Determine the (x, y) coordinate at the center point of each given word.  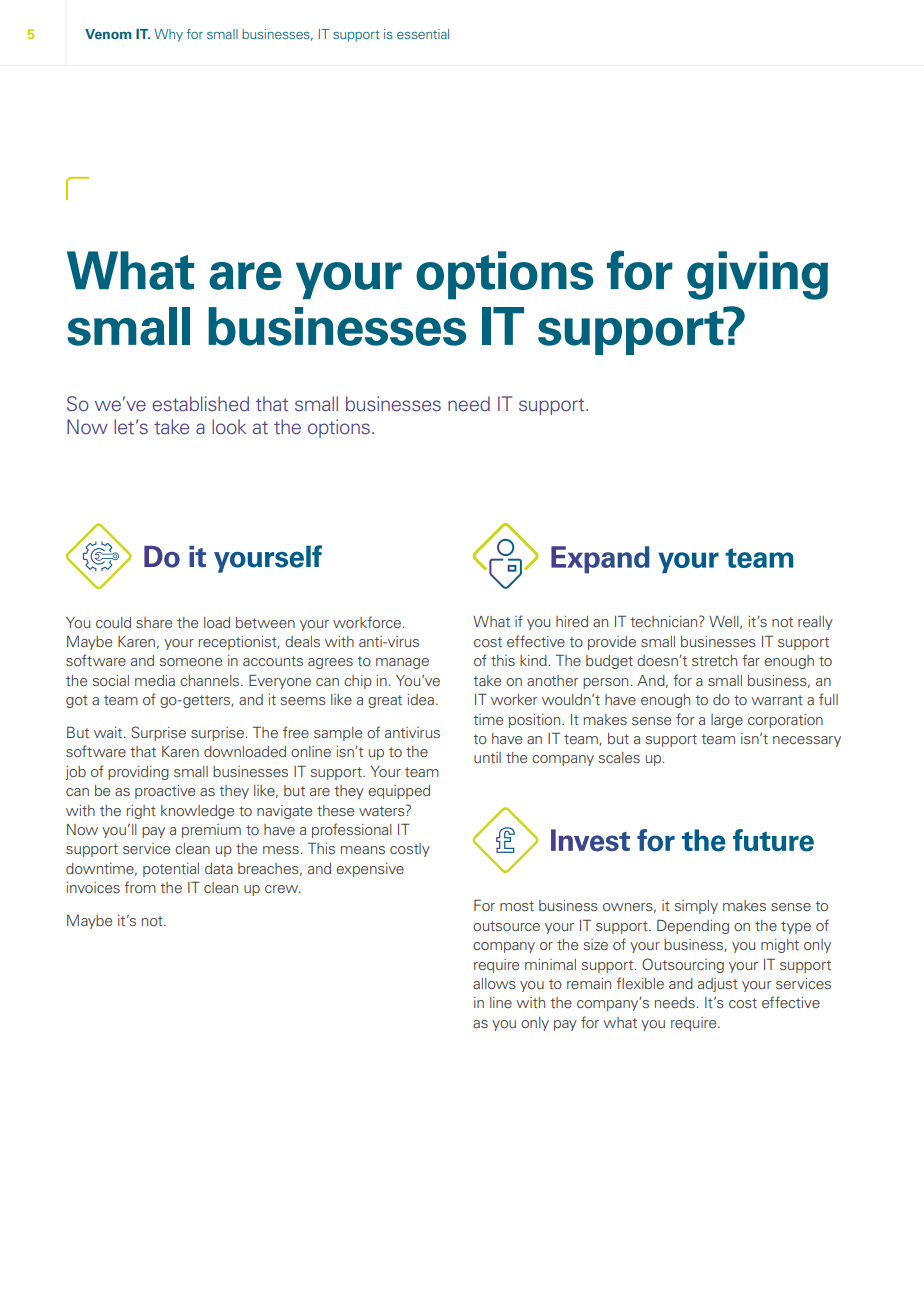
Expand (600, 560)
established (200, 404)
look (229, 427)
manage (402, 663)
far (751, 660)
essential (423, 34)
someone (190, 662)
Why (168, 35)
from (140, 887)
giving (757, 275)
